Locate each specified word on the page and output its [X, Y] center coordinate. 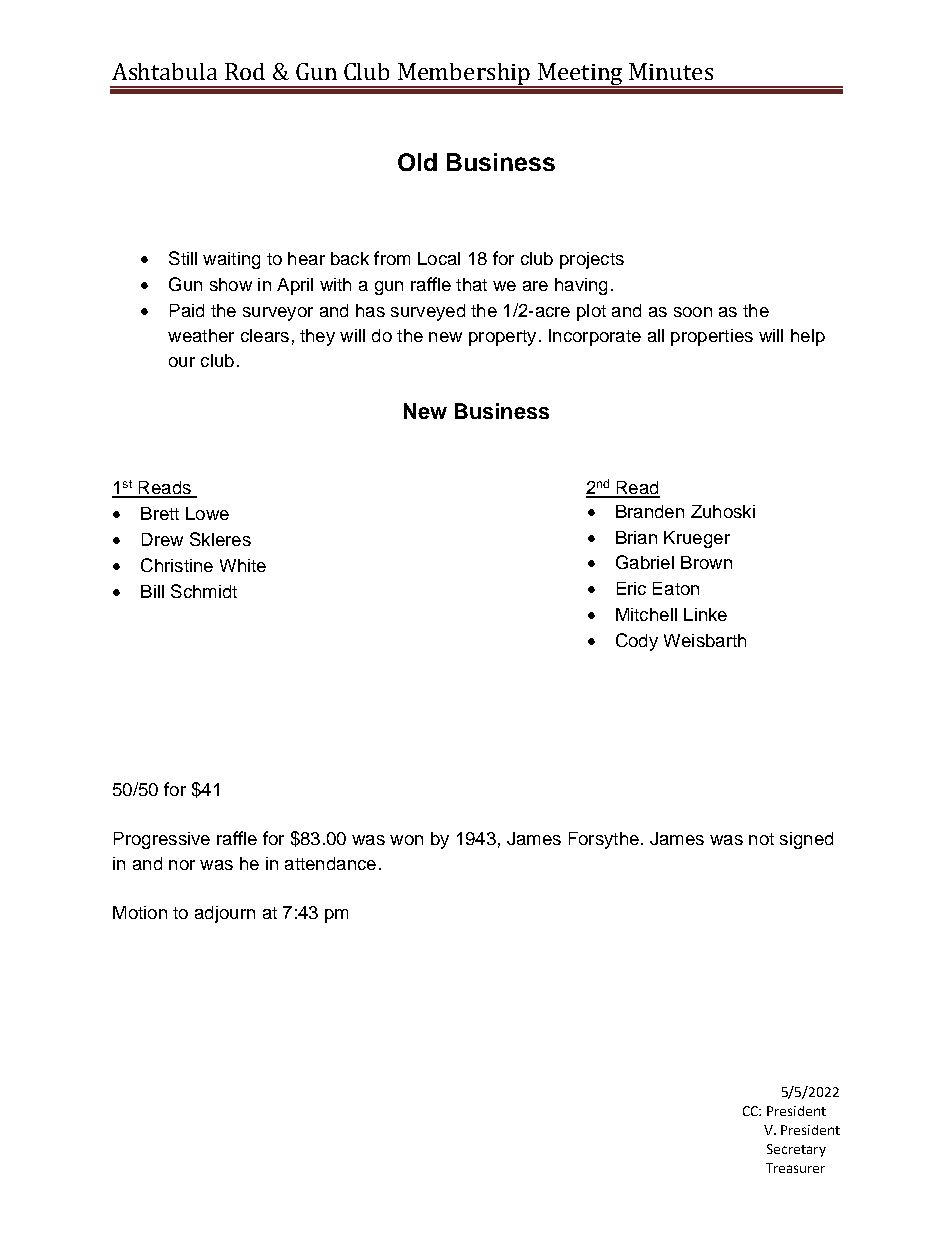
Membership [464, 75]
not [761, 839]
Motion [140, 912]
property [502, 338]
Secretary [796, 1150]
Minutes [671, 71]
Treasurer [795, 1168]
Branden [650, 511]
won [406, 840]
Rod [245, 71]
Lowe [207, 513]
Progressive [162, 840]
